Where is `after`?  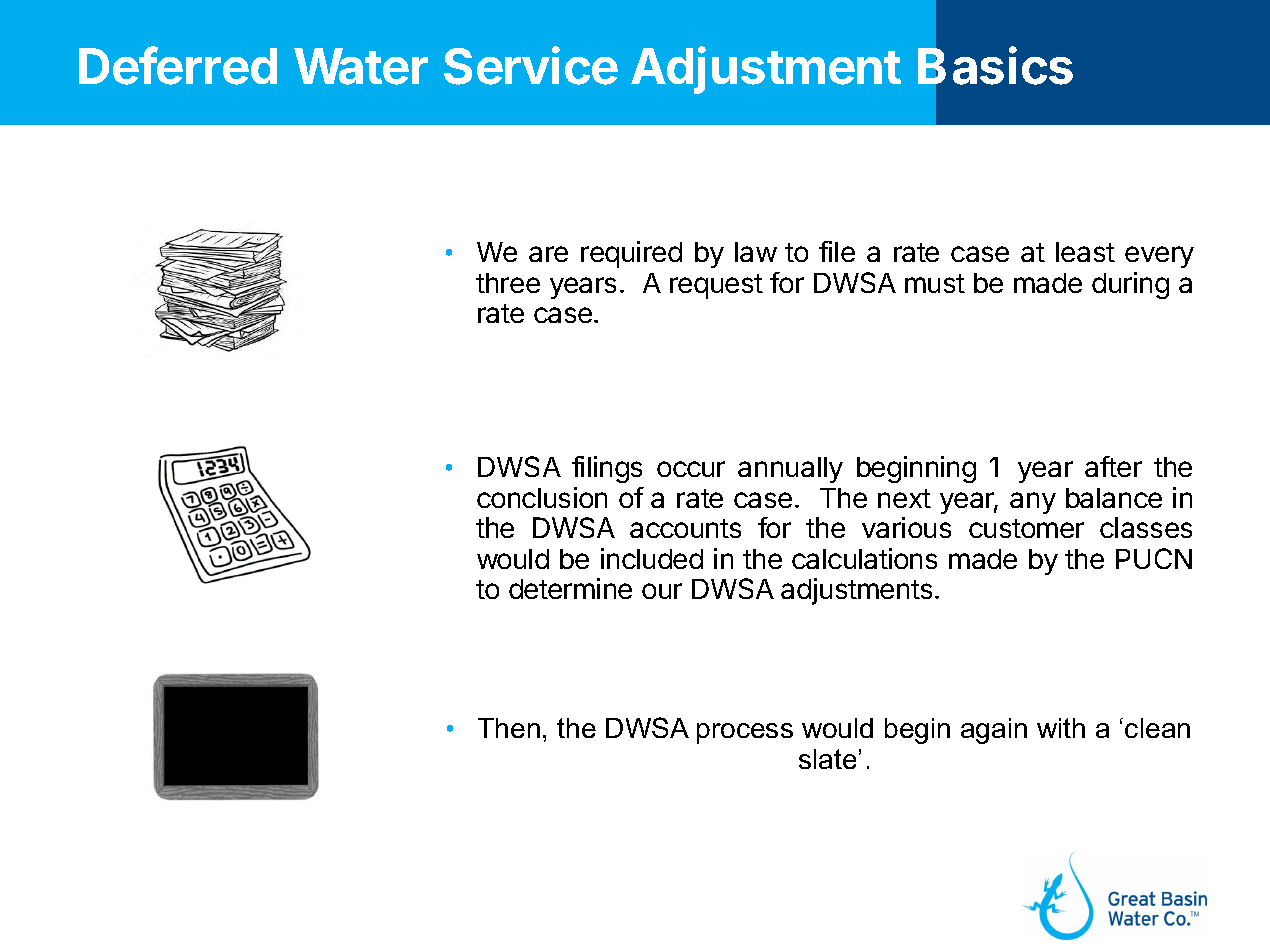
after is located at coordinates (1113, 466).
